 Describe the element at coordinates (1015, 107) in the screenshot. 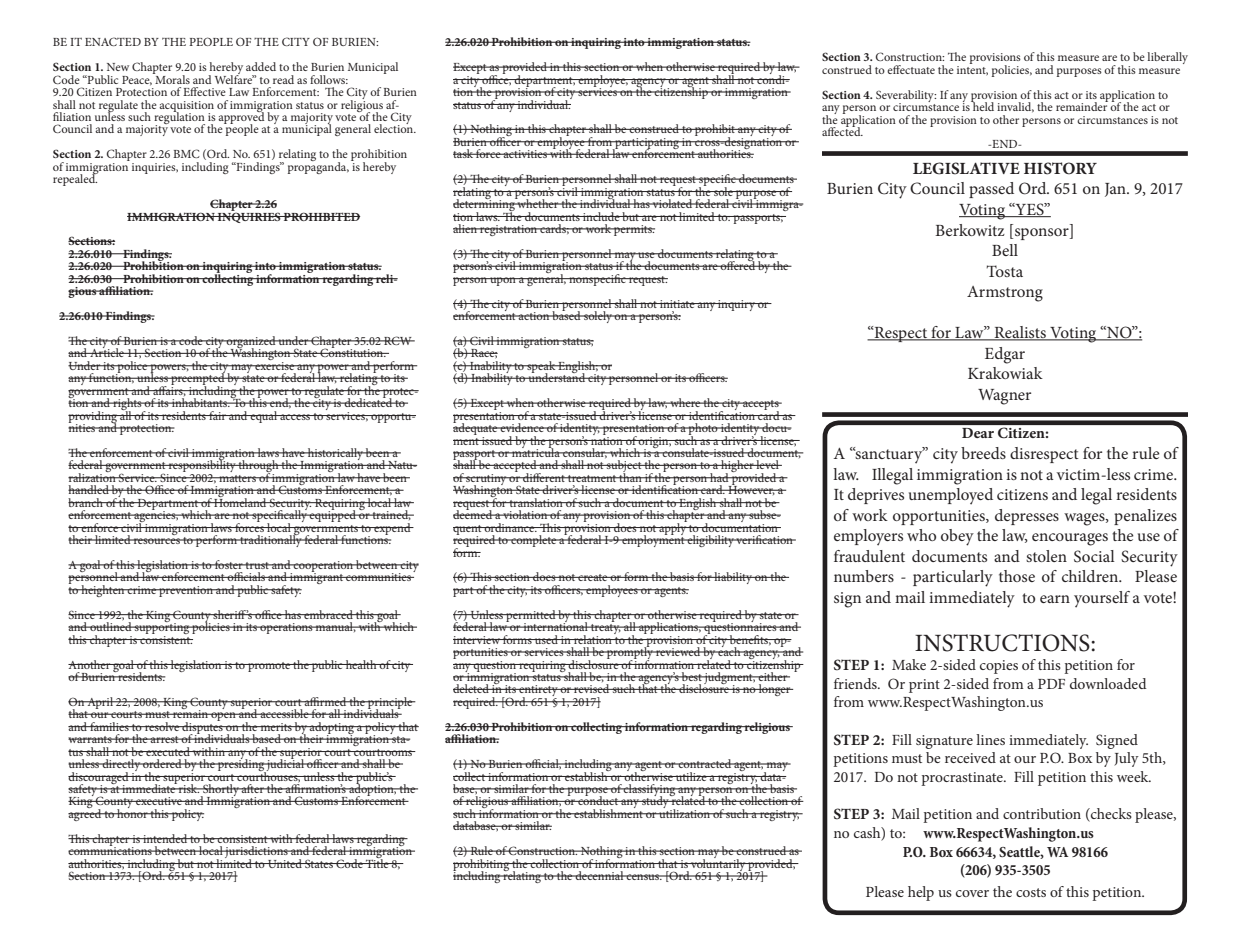

I see `invalid` at that location.
